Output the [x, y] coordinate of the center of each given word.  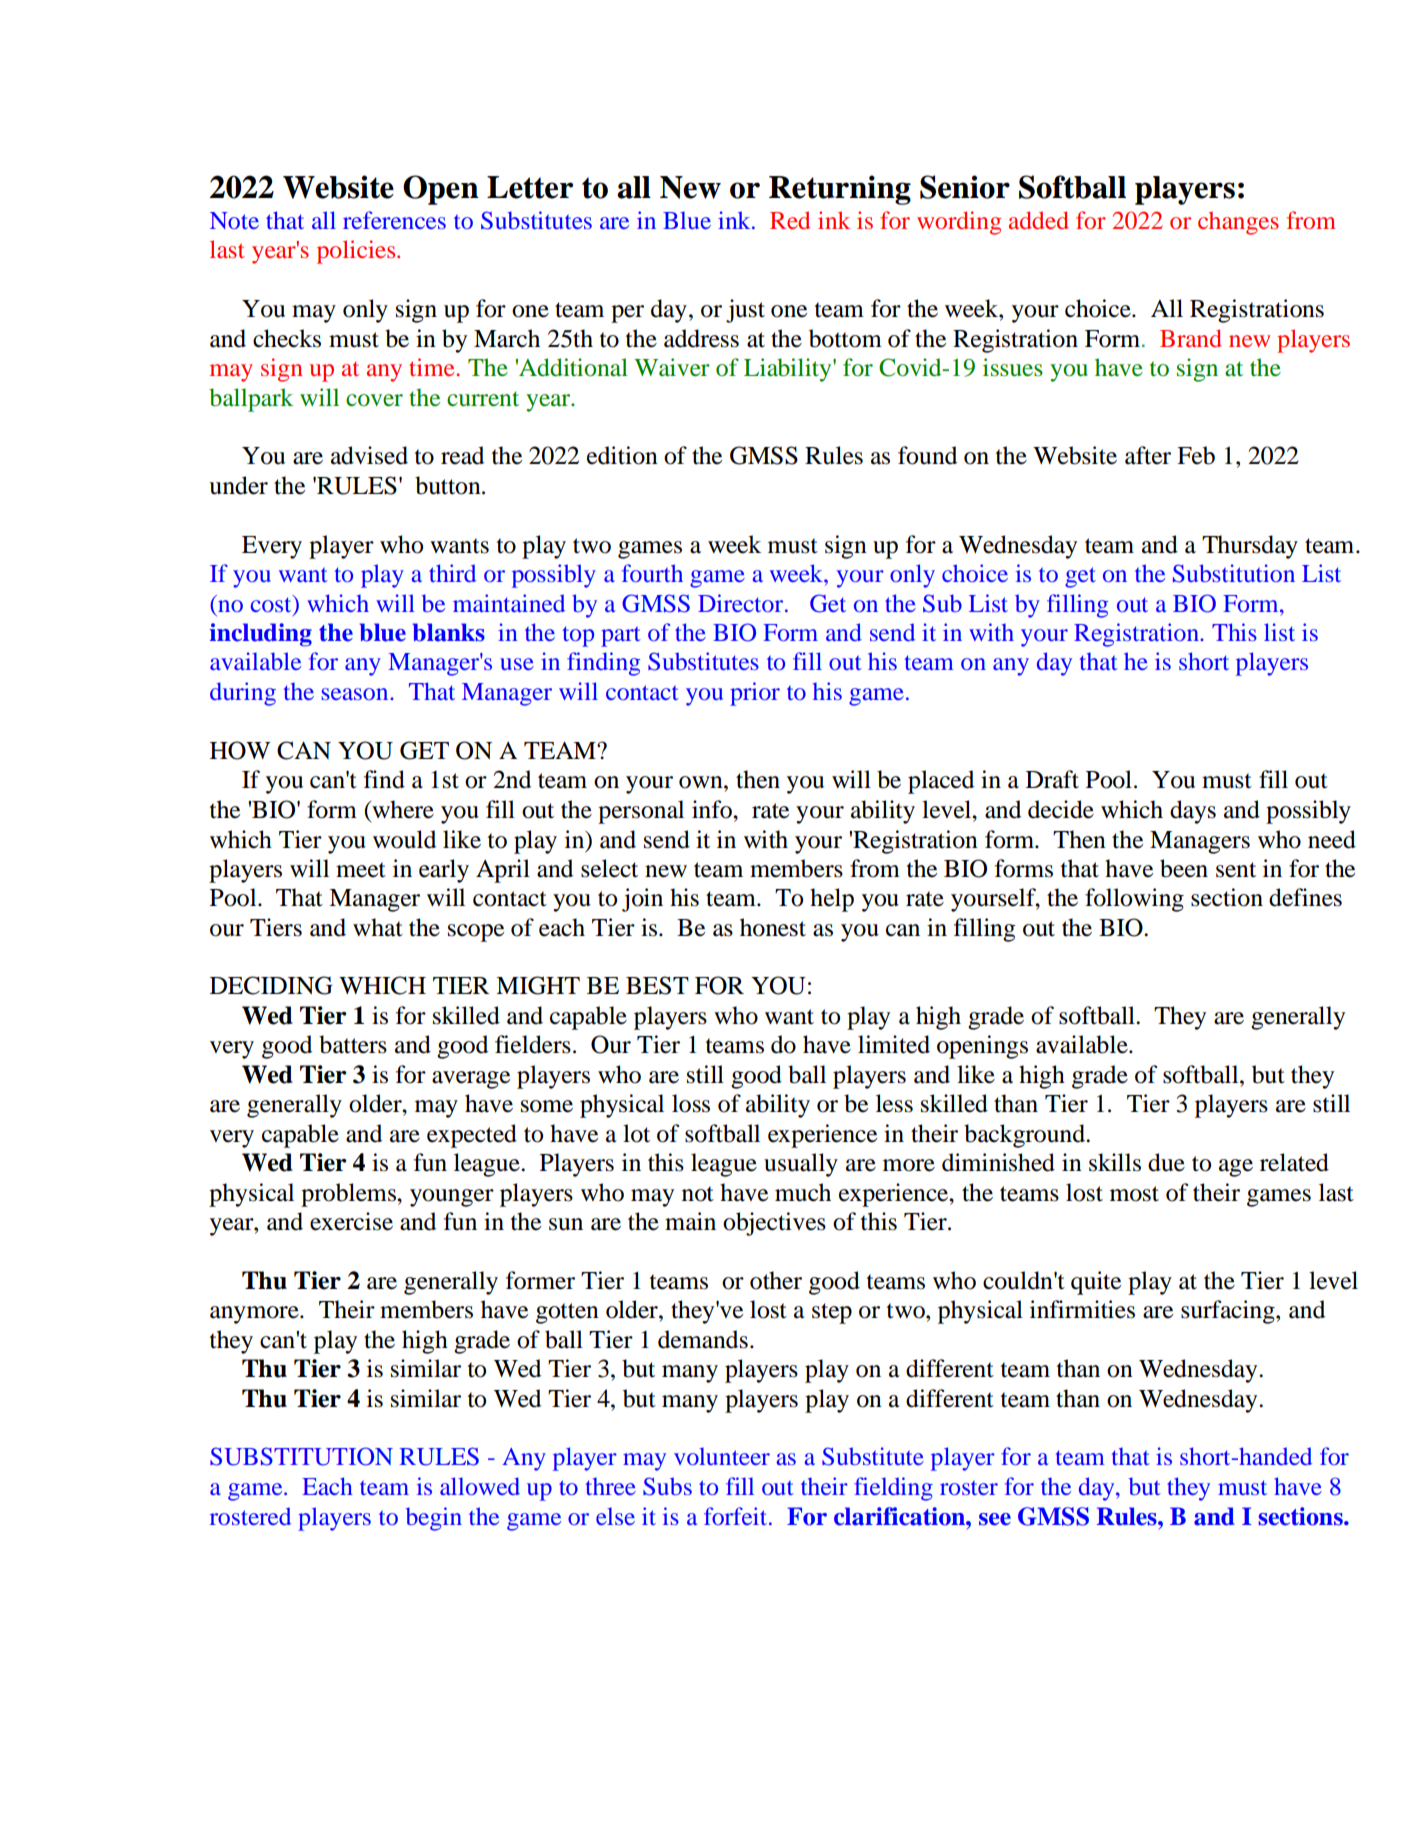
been [1184, 868]
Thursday [1250, 547]
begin [434, 1519]
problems [349, 1195]
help [832, 900]
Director [740, 603]
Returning [840, 190]
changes [1238, 223]
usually [801, 1165]
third [452, 573]
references [394, 220]
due [1166, 1162]
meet [361, 870]
